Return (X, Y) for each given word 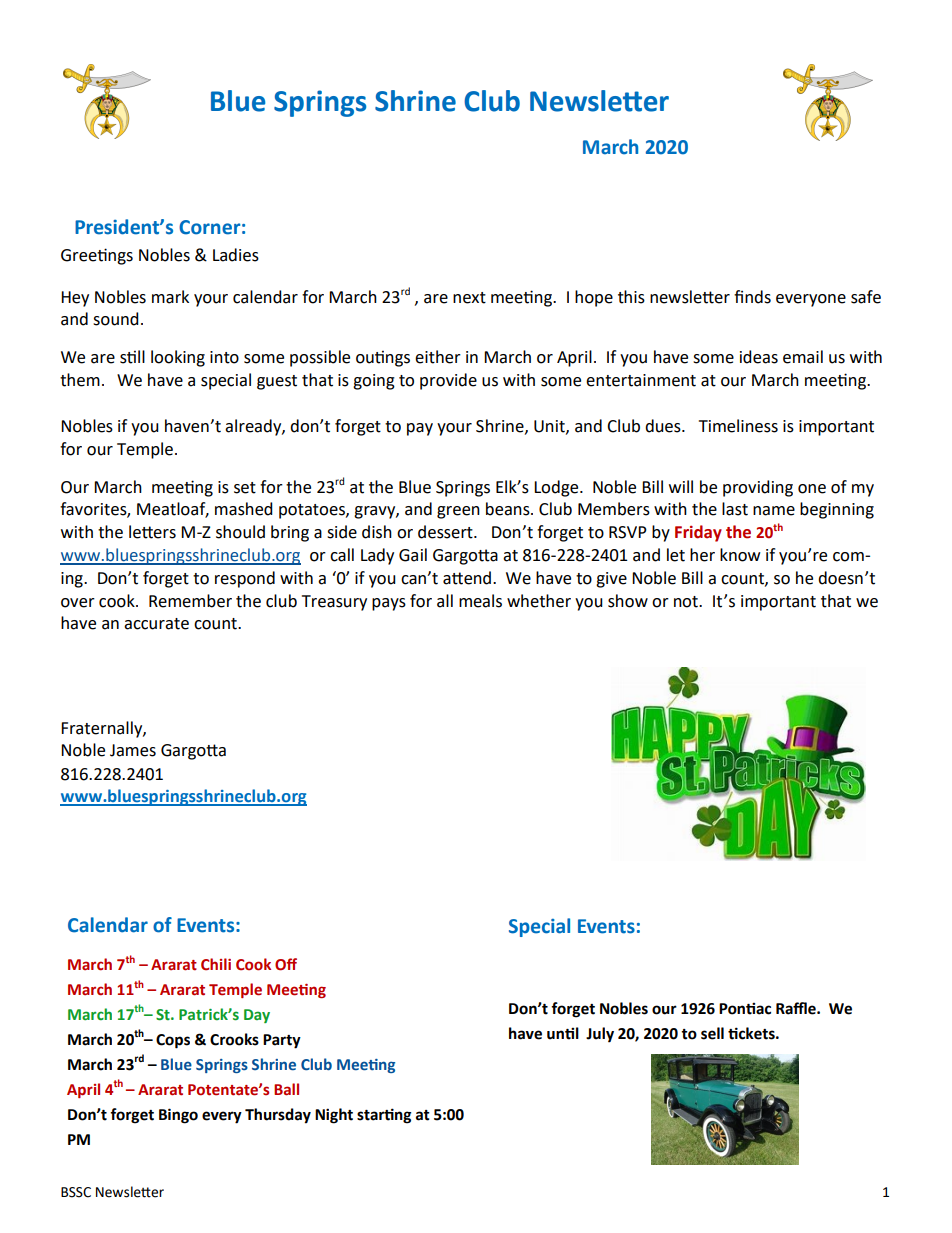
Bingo (178, 1116)
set (245, 488)
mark (170, 297)
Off (286, 964)
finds (752, 297)
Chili (216, 964)
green (458, 512)
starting (384, 1116)
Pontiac (745, 1008)
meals (480, 601)
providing (758, 488)
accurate (156, 624)
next (469, 298)
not (687, 602)
